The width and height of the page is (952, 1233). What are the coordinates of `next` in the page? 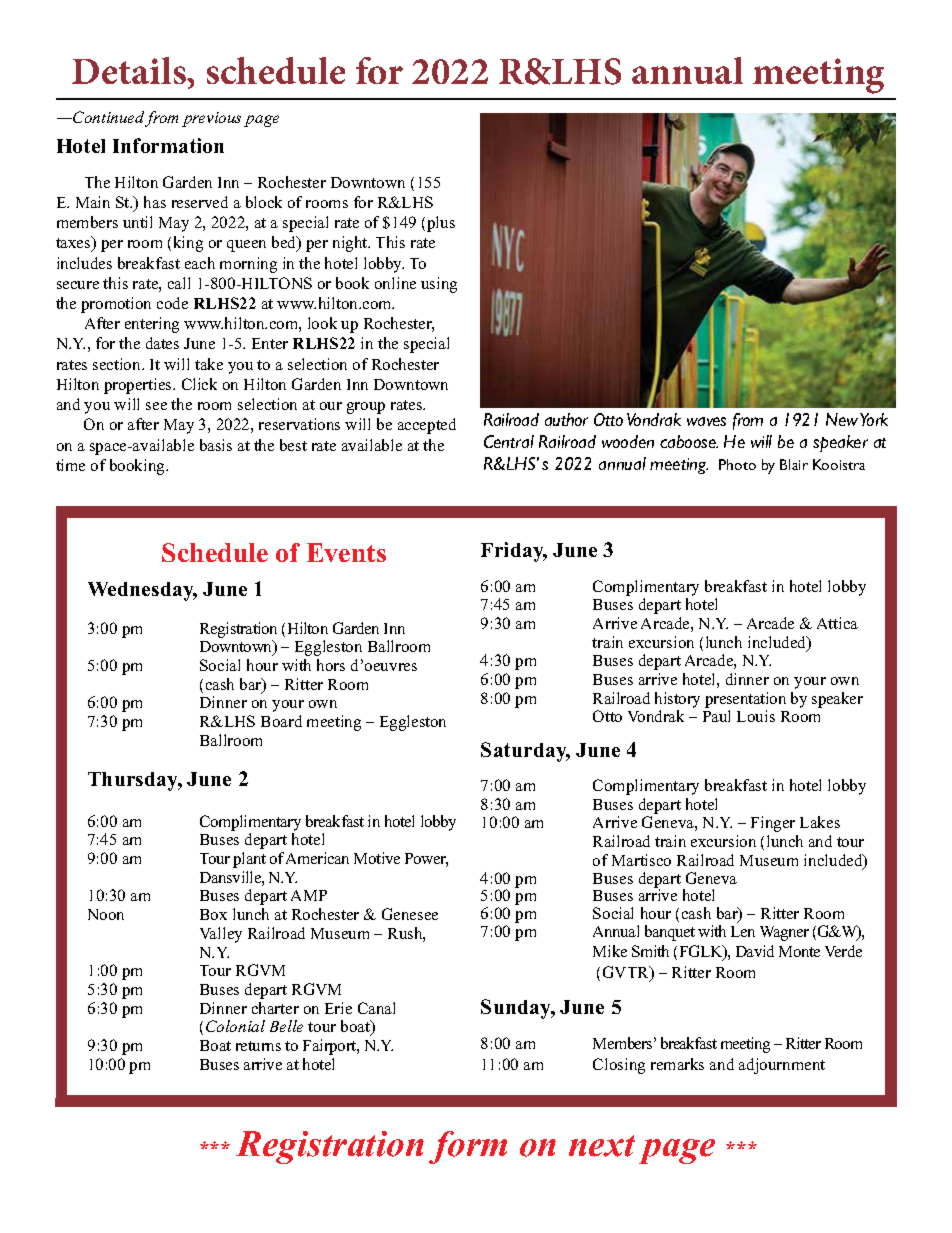 It's located at (602, 1146).
